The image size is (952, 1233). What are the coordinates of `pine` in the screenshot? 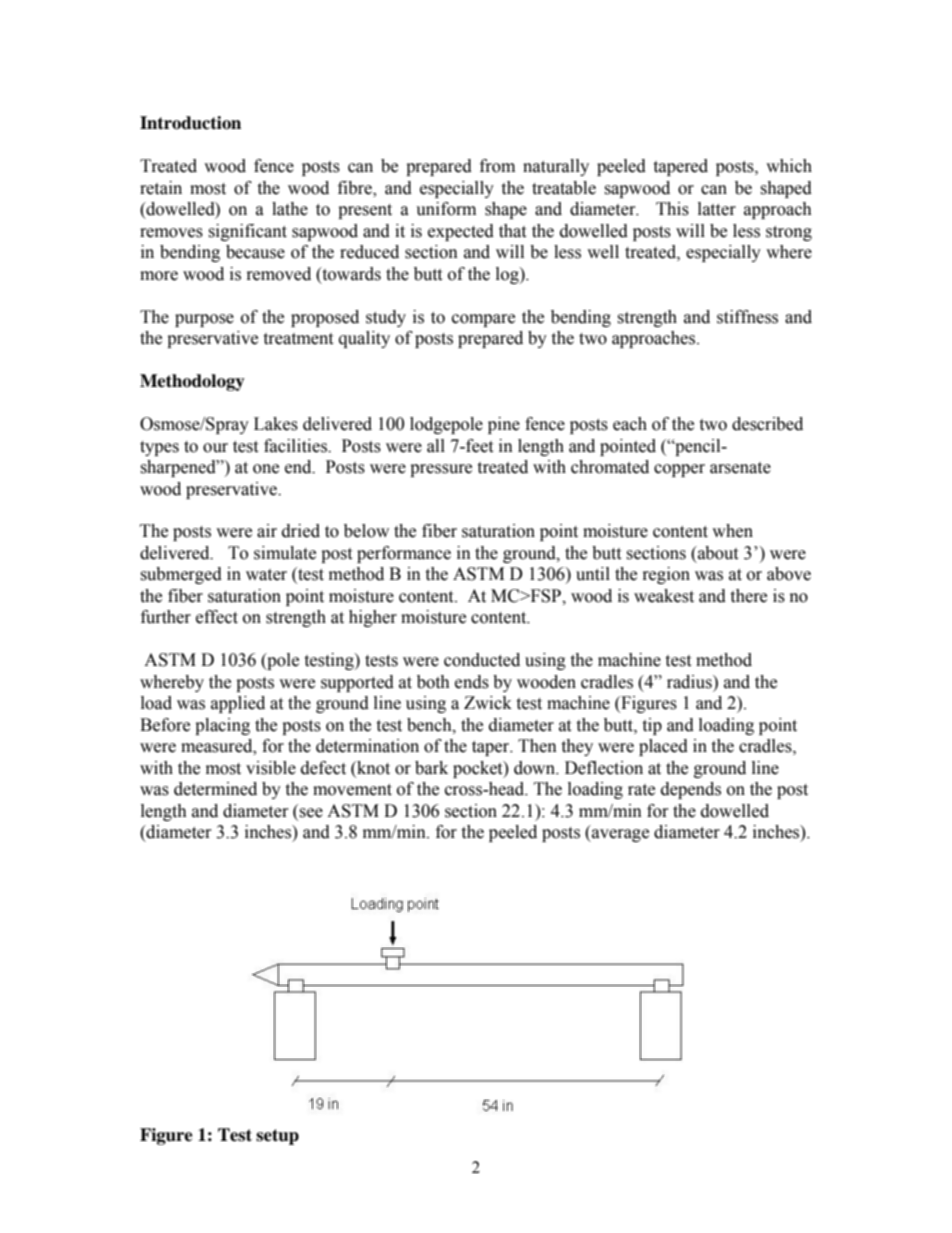 It's located at (504, 425).
